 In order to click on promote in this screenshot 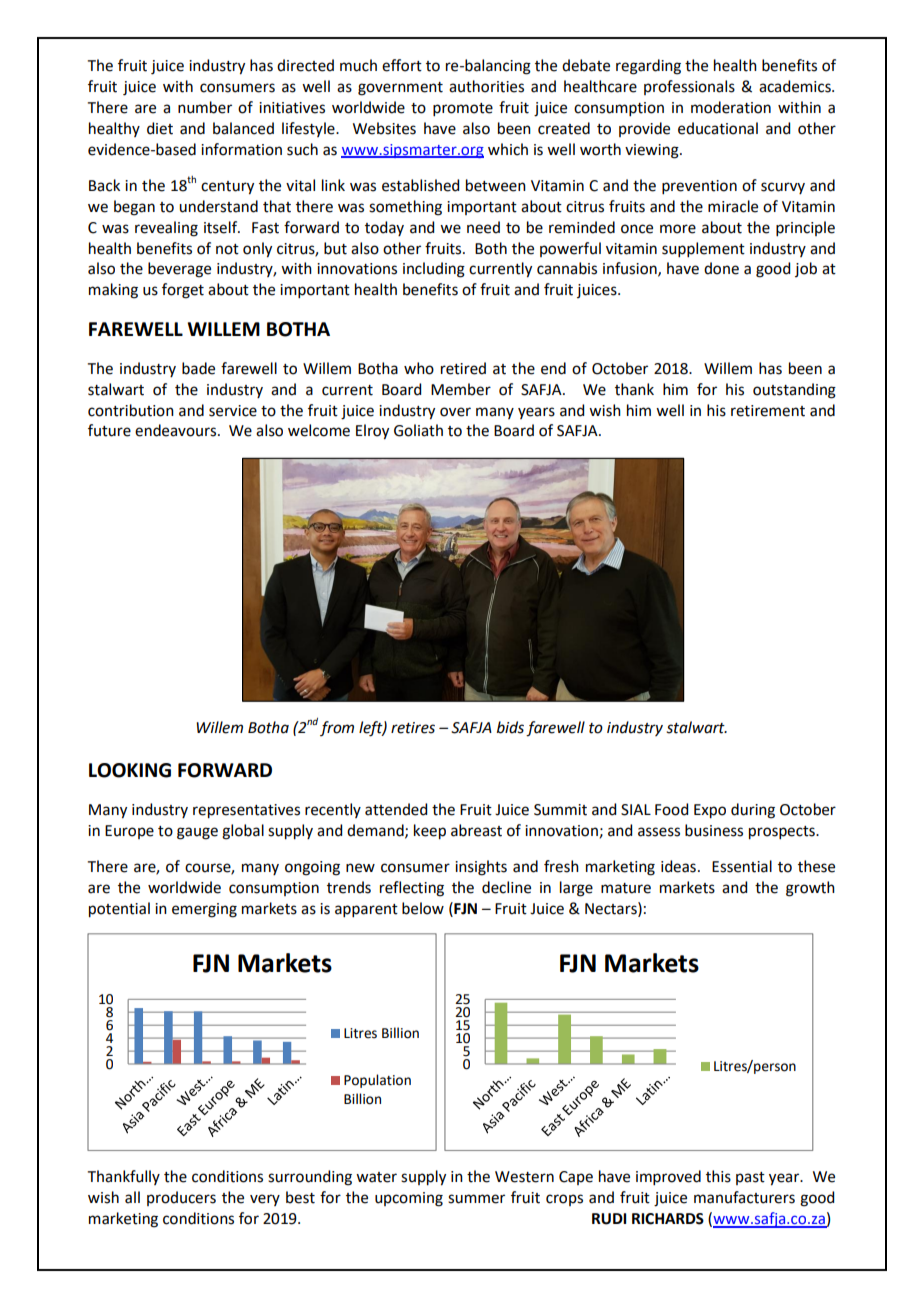, I will do `click(463, 109)`.
